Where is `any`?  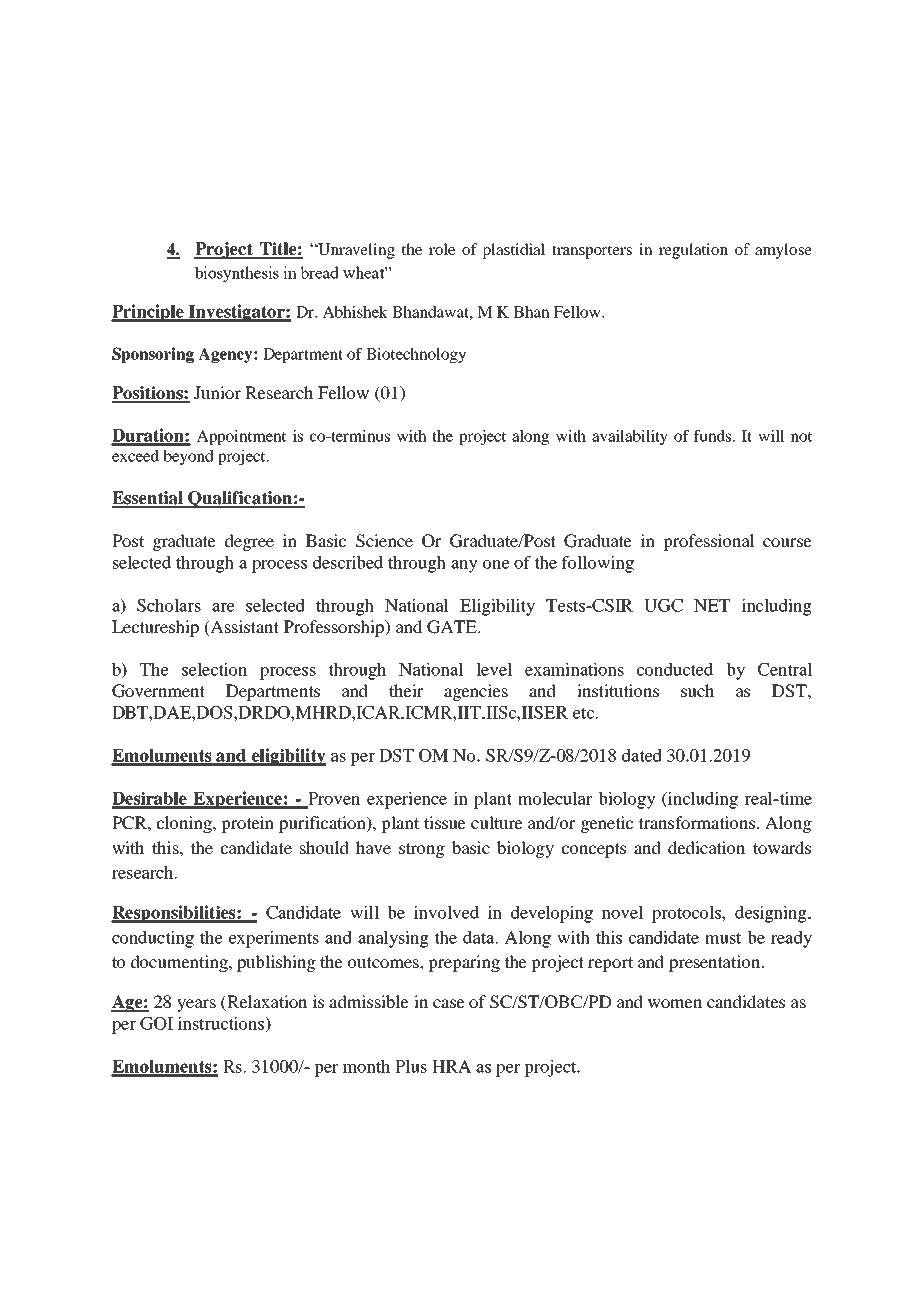 any is located at coordinates (464, 566).
